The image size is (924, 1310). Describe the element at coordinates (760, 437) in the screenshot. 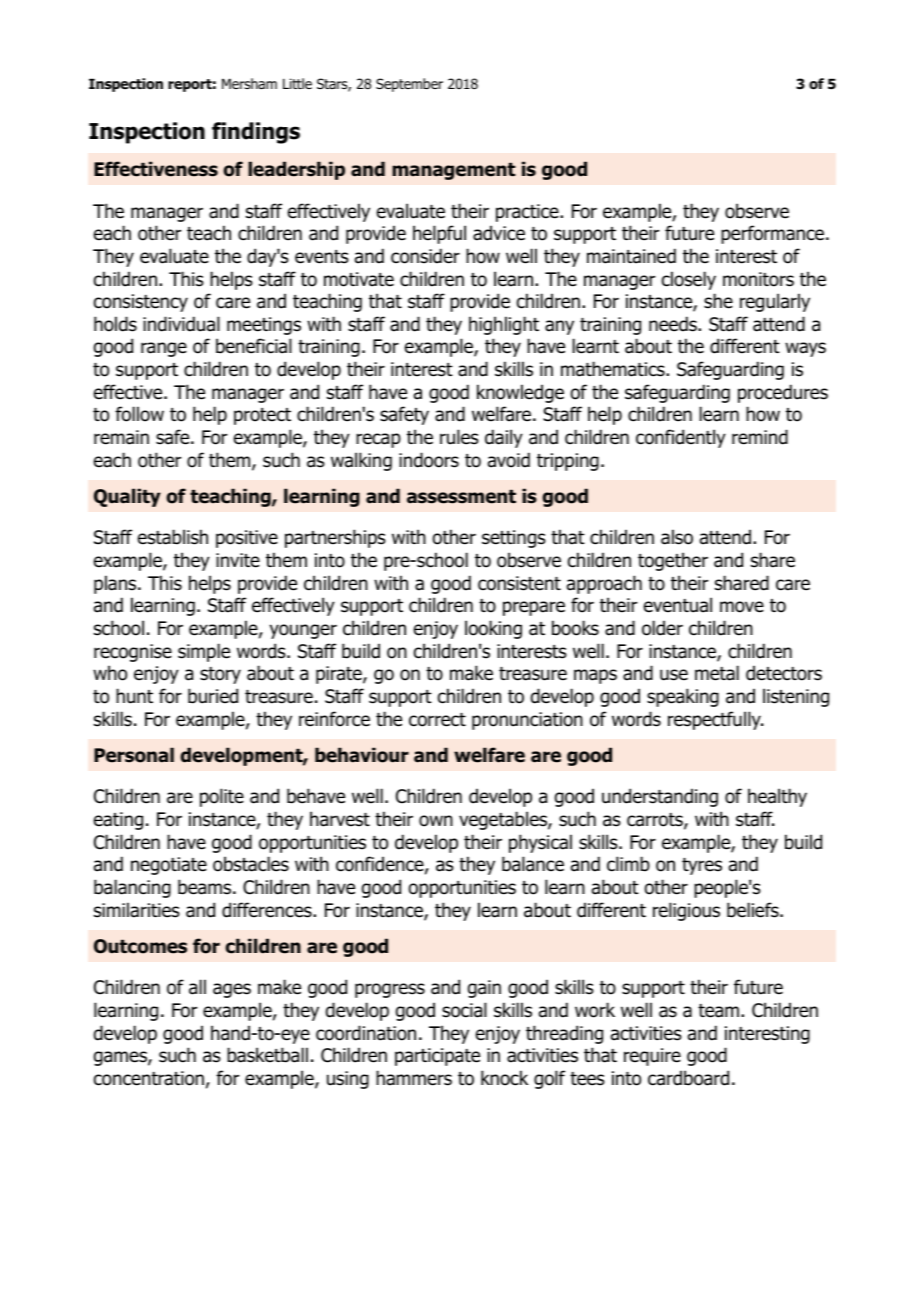

I see `remind` at that location.
